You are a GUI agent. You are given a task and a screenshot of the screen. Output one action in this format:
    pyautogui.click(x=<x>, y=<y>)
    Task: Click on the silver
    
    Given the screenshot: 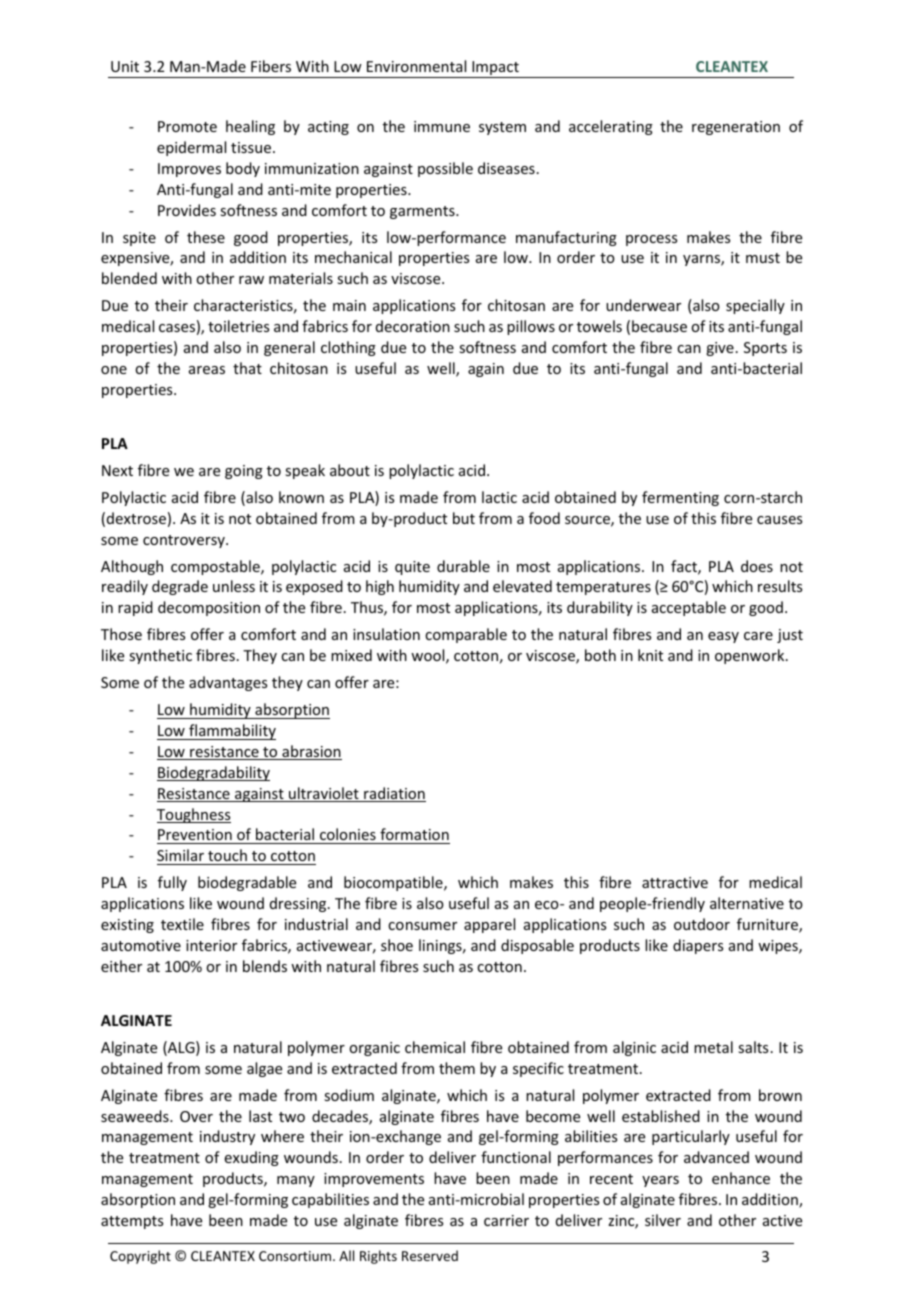 What is the action you would take?
    pyautogui.click(x=663, y=1220)
